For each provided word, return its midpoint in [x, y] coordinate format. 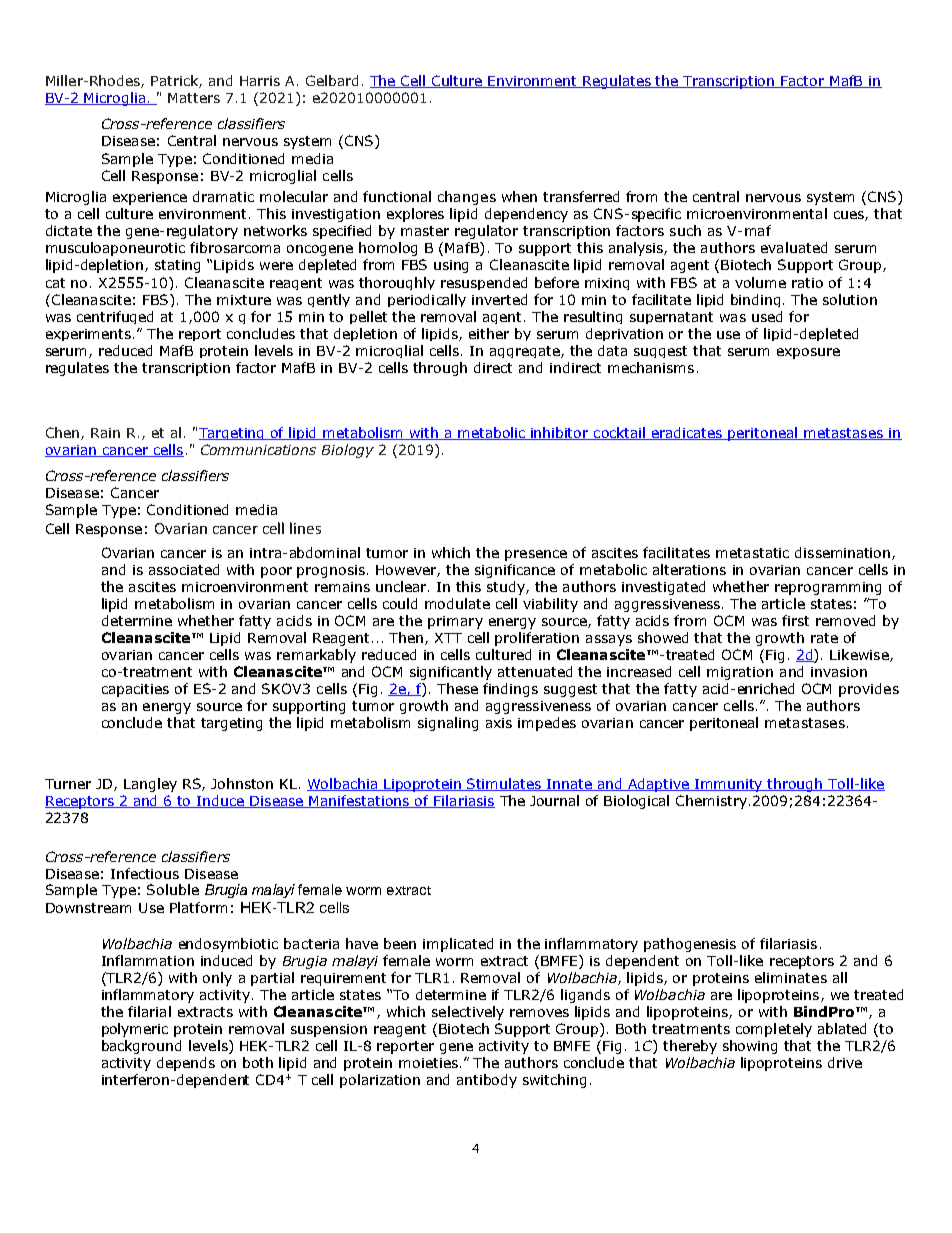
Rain [105, 433]
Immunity [730, 785]
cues [850, 216]
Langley [150, 785]
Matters [194, 98]
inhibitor [560, 433]
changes [467, 198]
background [141, 1047]
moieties [428, 1063]
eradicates [687, 433]
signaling [448, 724]
